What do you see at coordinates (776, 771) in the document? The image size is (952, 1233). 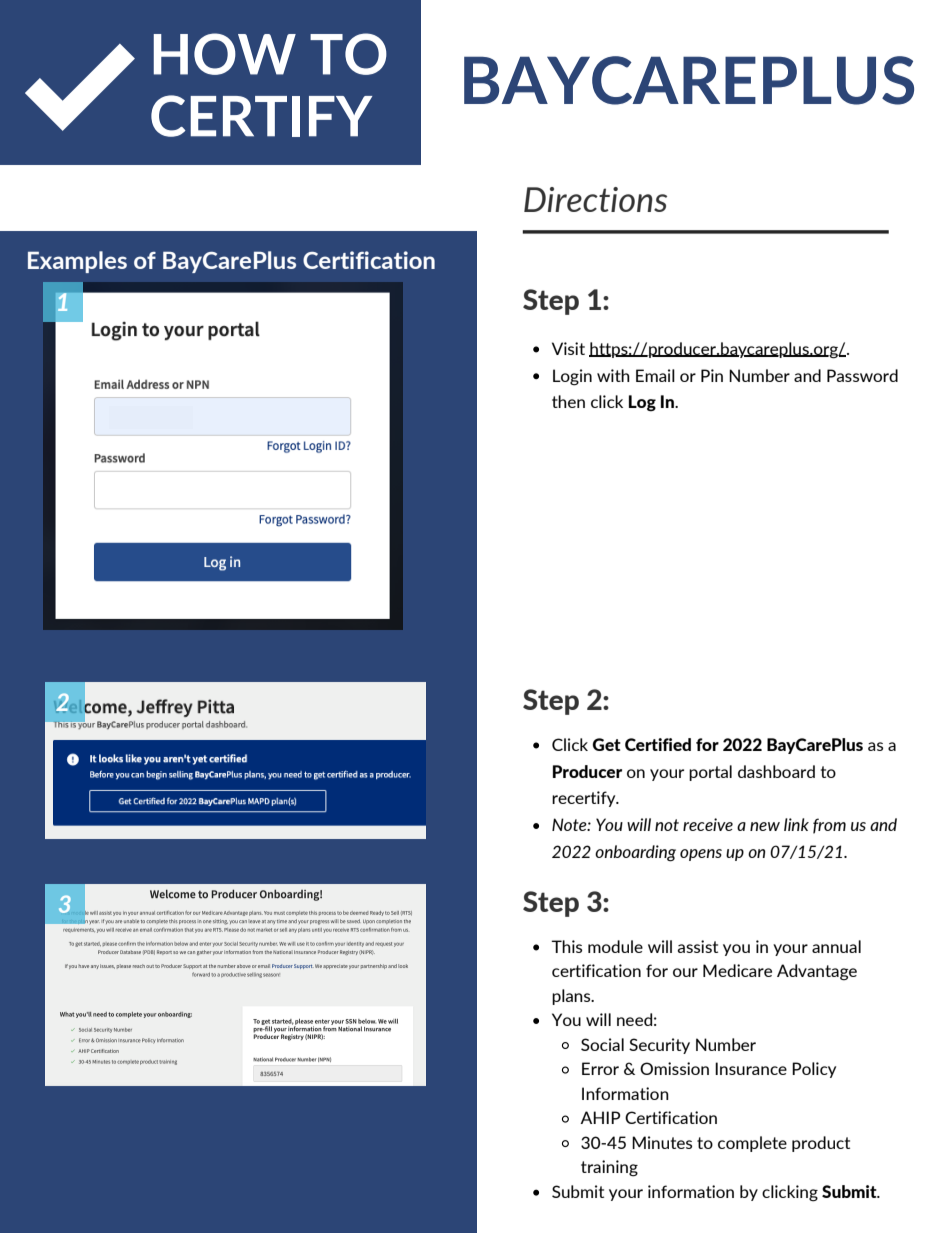 I see `dashboard` at bounding box center [776, 771].
